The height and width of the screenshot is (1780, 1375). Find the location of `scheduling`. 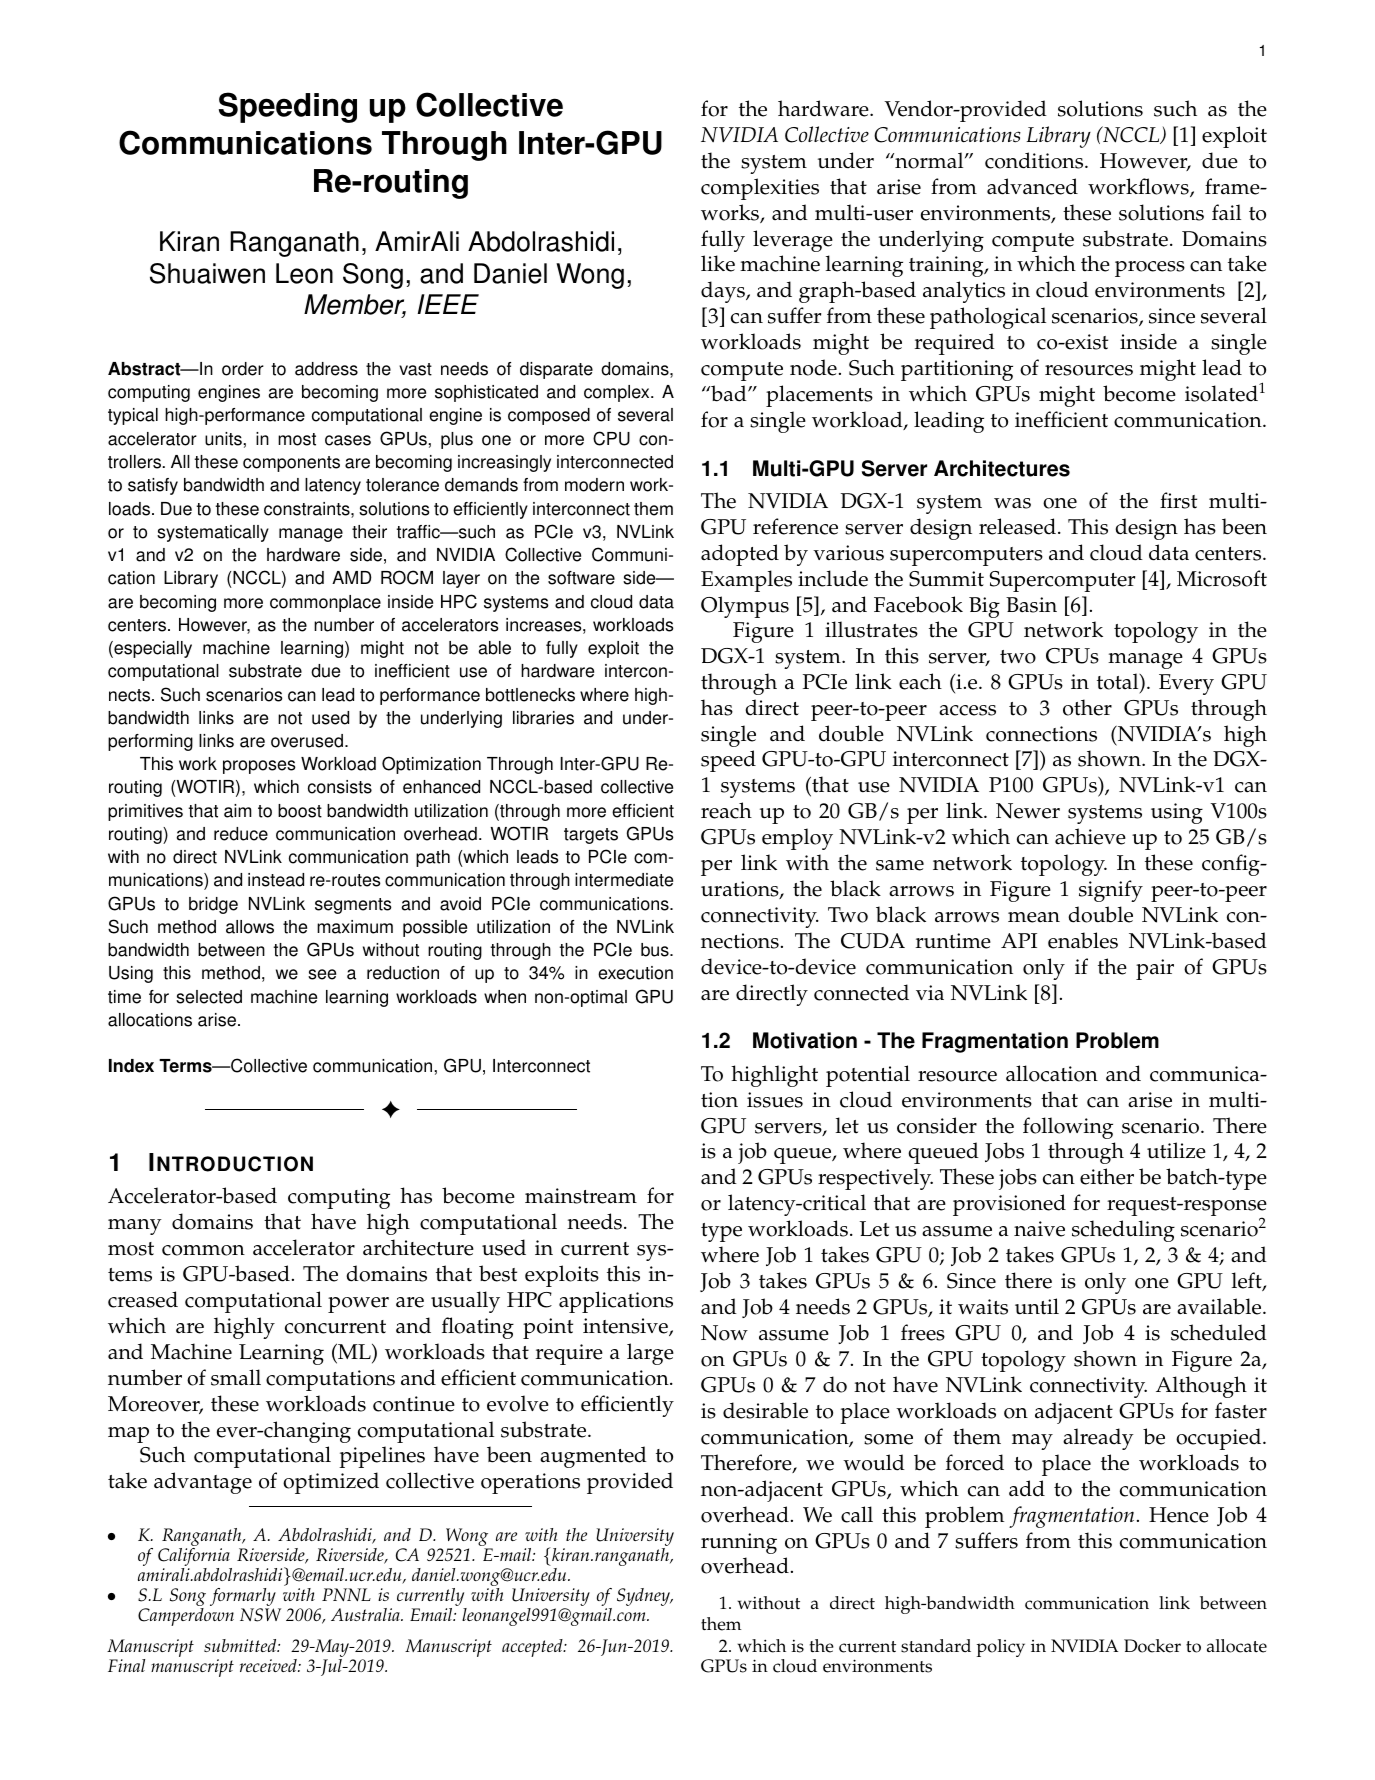

scheduling is located at coordinates (1123, 1231).
